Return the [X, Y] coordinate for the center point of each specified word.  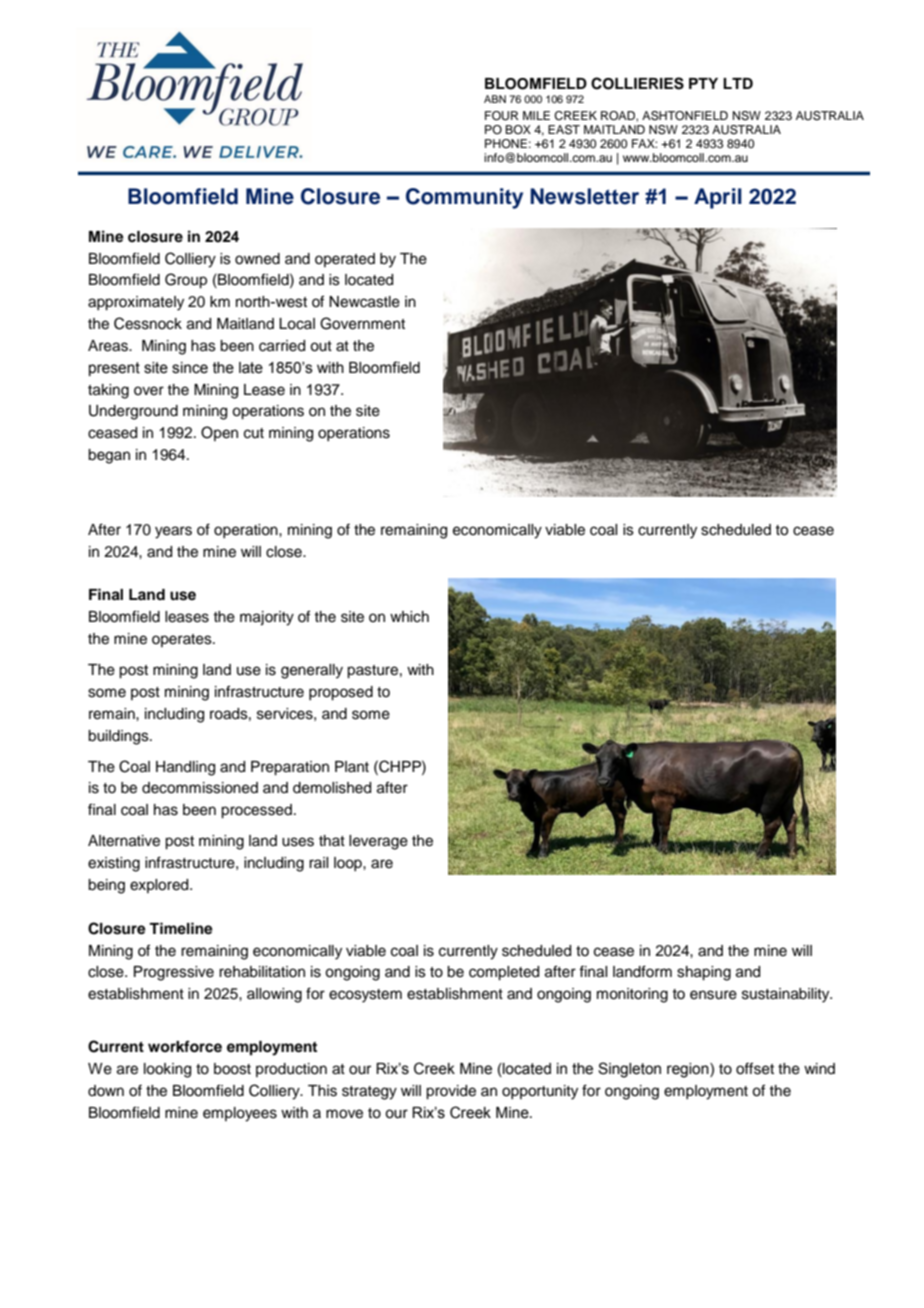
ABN [495, 99]
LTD [738, 83]
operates [183, 640]
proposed [341, 693]
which [409, 617]
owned [257, 259]
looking [167, 1070]
